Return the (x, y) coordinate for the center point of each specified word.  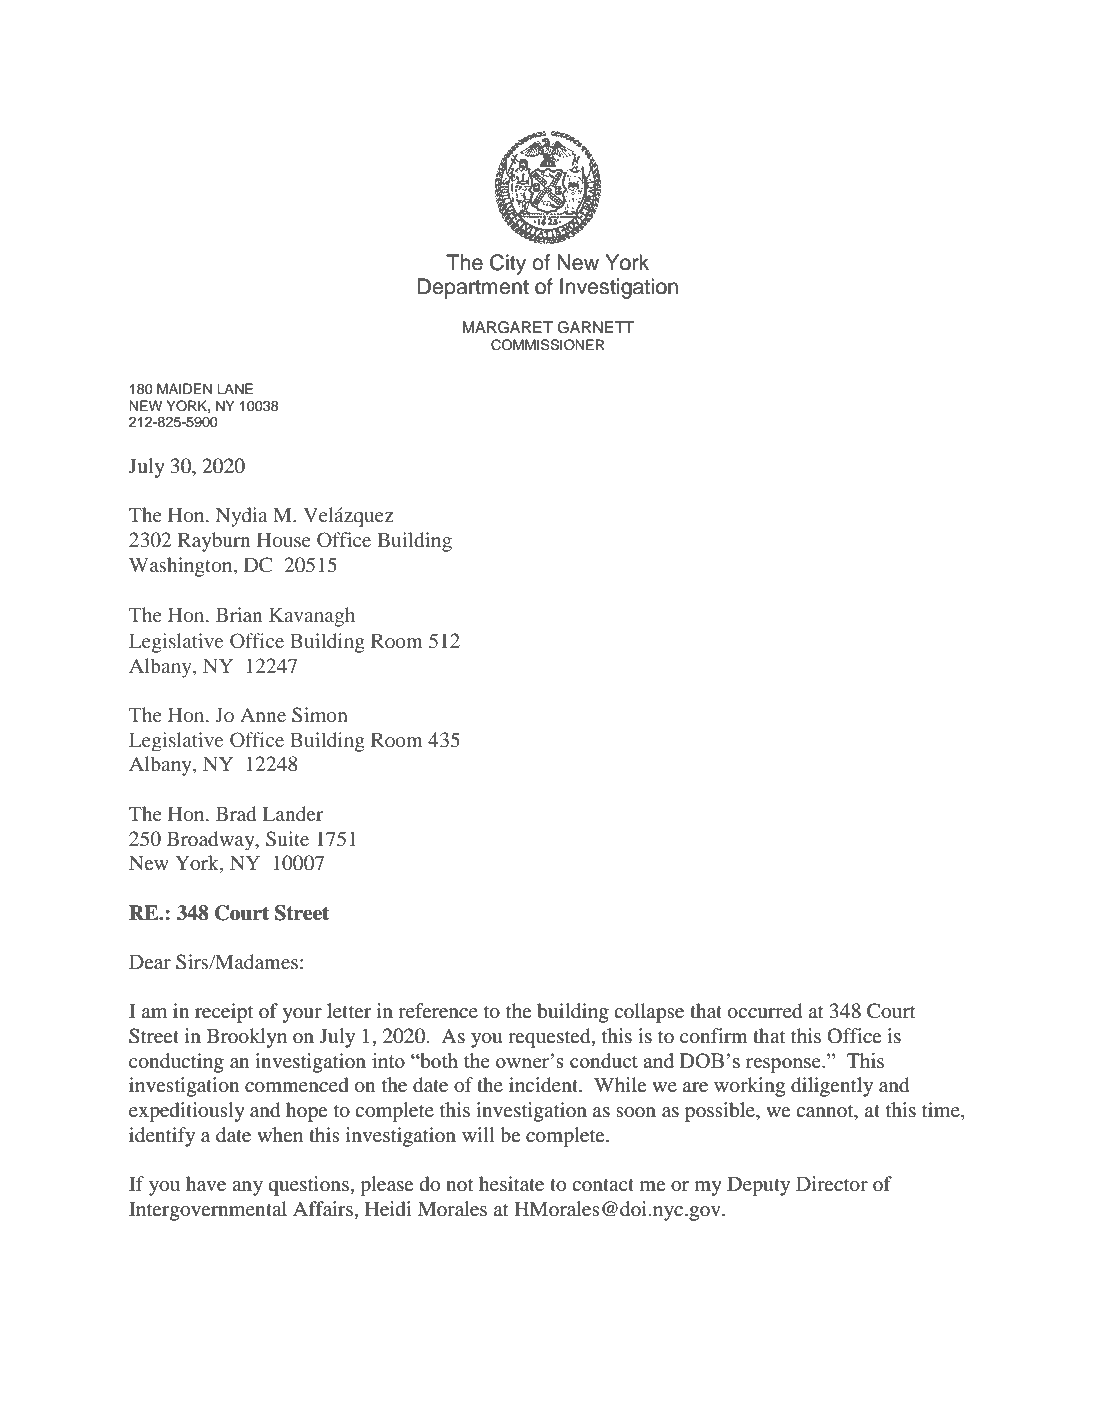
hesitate (511, 1183)
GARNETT (595, 327)
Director (832, 1184)
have (206, 1183)
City (508, 264)
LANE (235, 388)
